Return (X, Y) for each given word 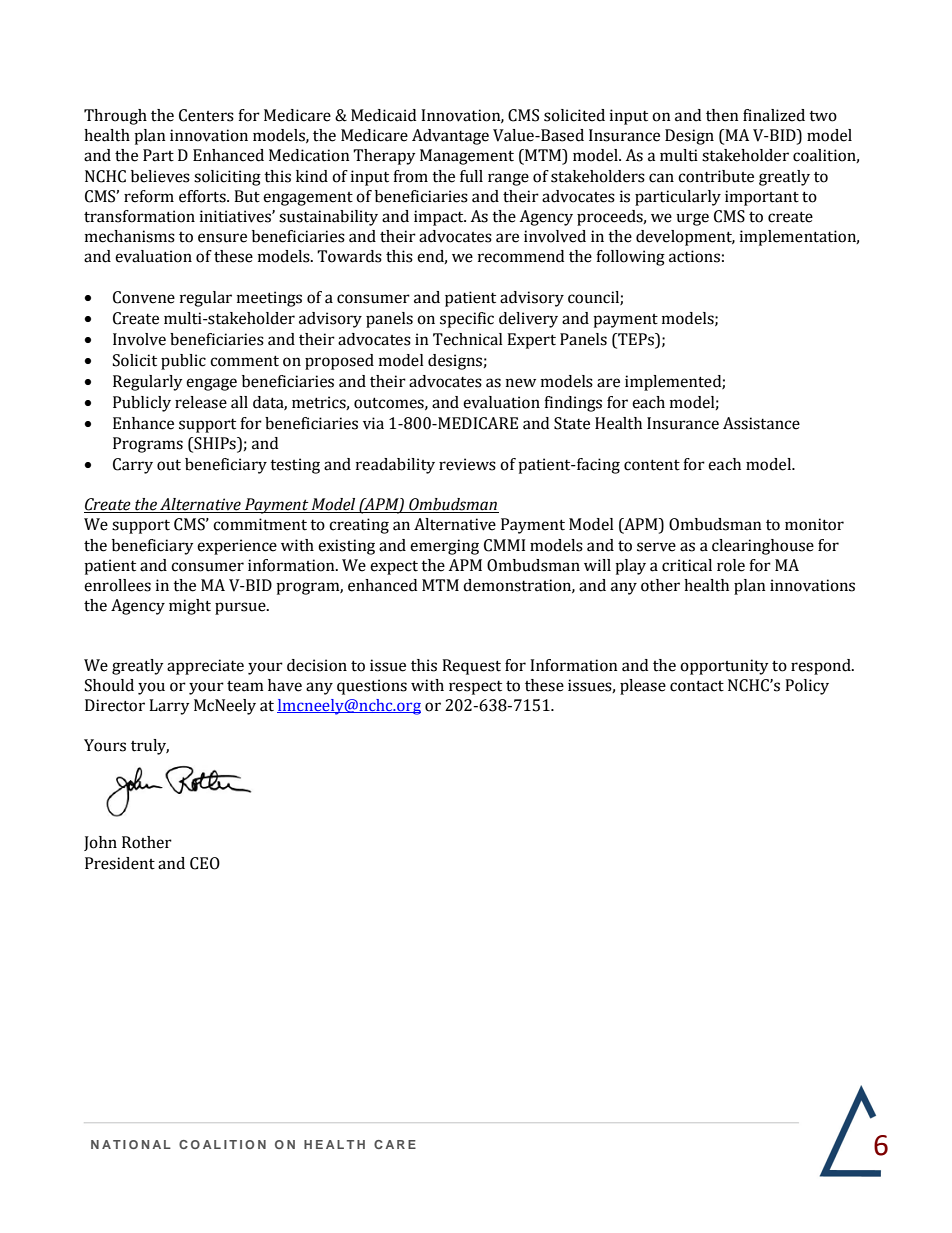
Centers (206, 115)
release (201, 402)
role (731, 565)
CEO (205, 863)
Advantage (450, 137)
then (722, 115)
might (190, 607)
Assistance (761, 423)
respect (475, 688)
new (521, 383)
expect (394, 567)
